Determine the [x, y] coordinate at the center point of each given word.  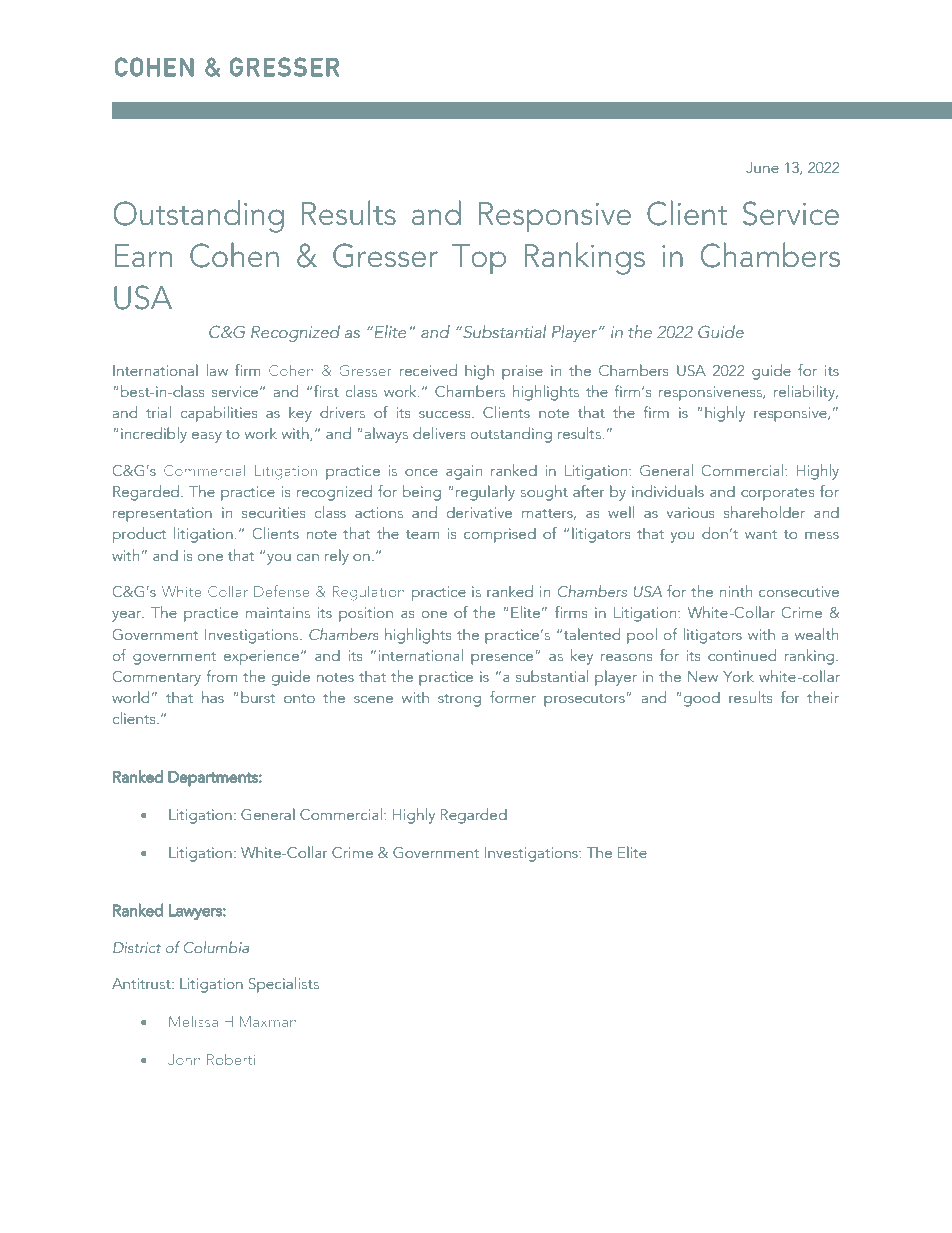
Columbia [216, 947]
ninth [736, 591]
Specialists [283, 985]
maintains [278, 612]
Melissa [193, 1021]
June [762, 167]
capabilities [219, 414]
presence [502, 659]
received [428, 370]
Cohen [291, 370]
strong [459, 700]
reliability [806, 393]
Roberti [231, 1059]
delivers [439, 433]
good [702, 699]
